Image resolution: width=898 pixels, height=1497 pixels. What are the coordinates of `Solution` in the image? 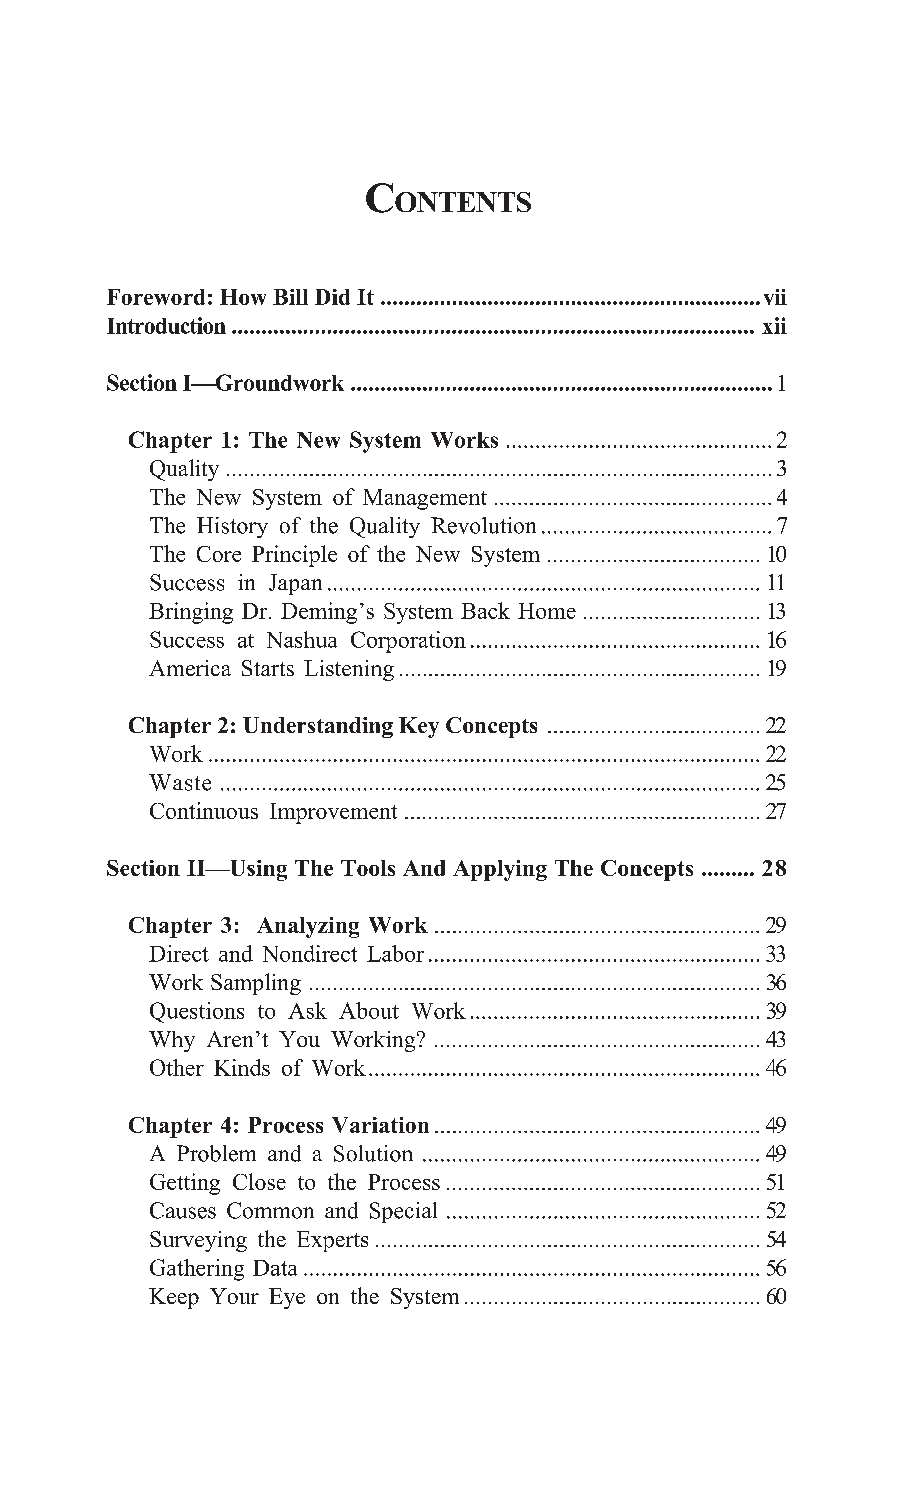 It's located at (373, 1153).
